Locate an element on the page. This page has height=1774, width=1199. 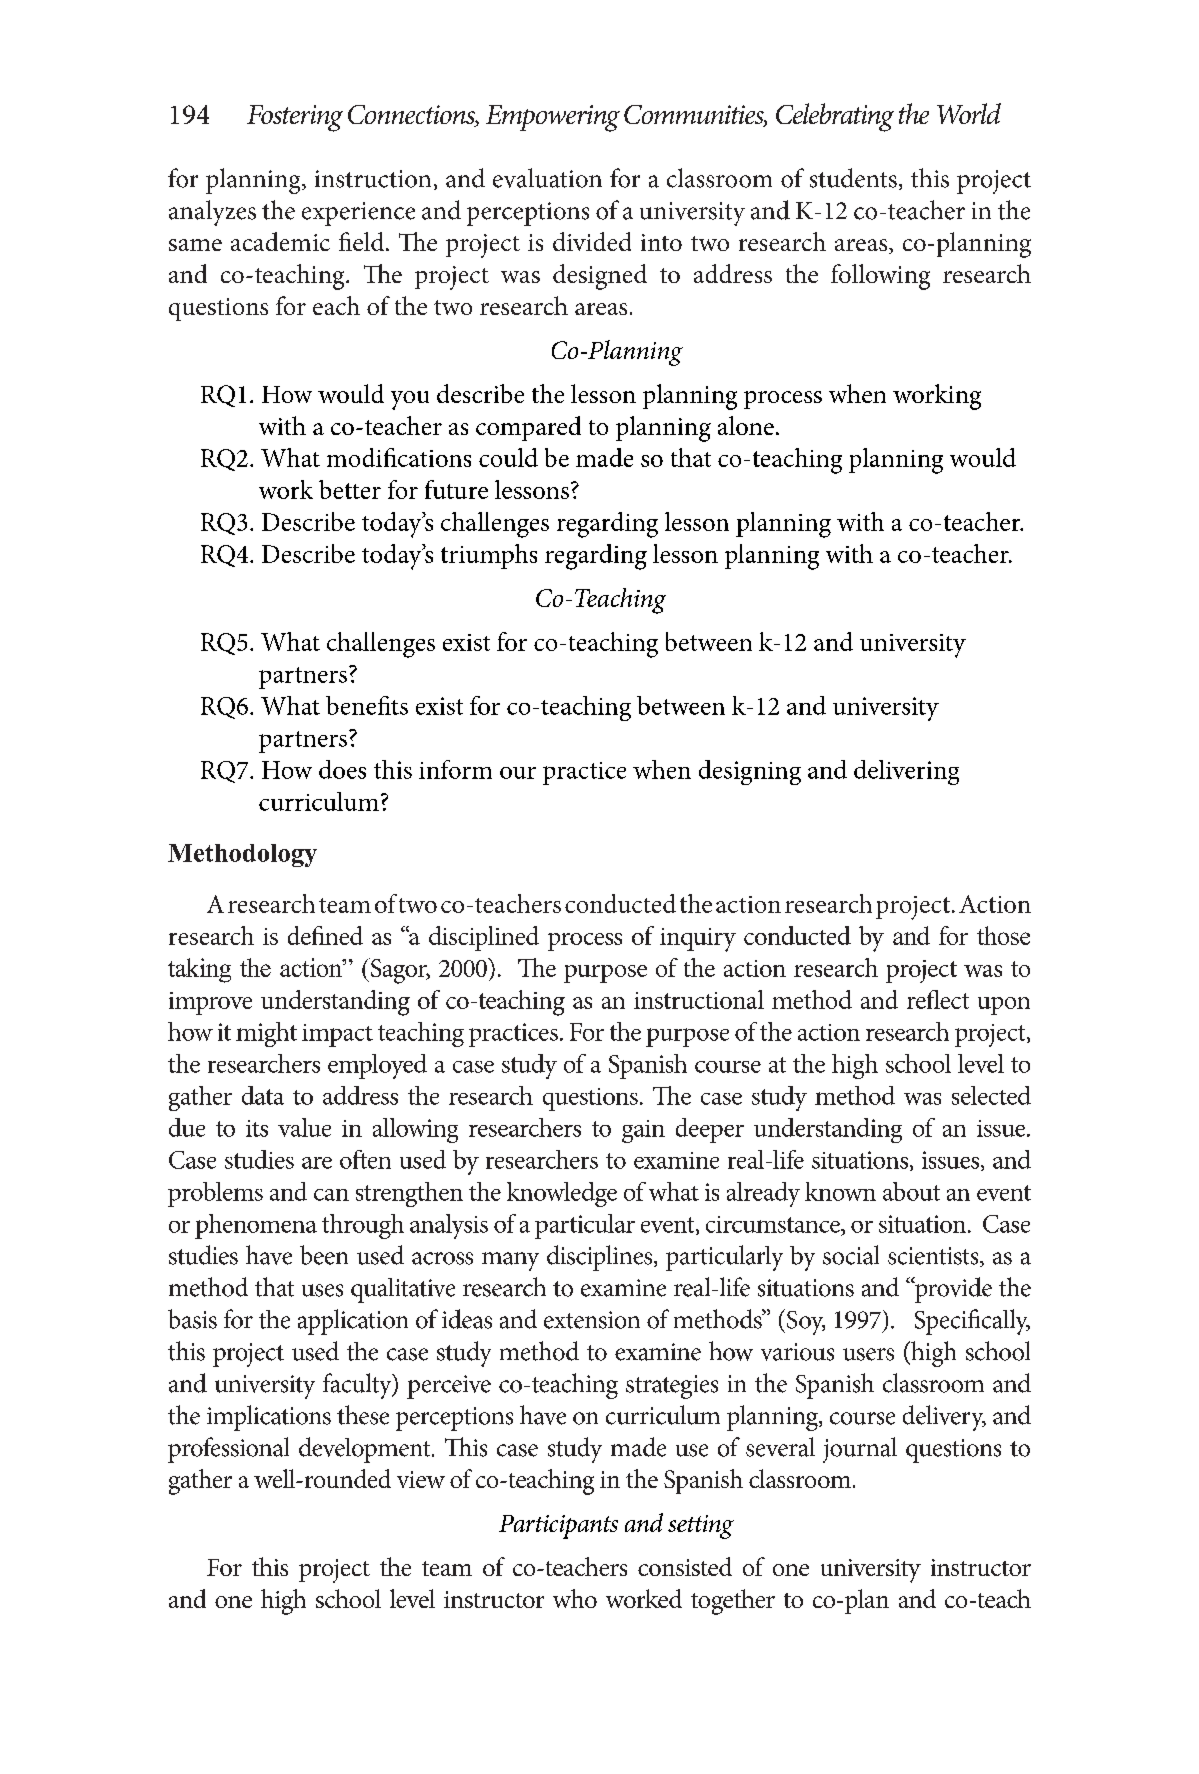
benefits is located at coordinates (367, 705).
